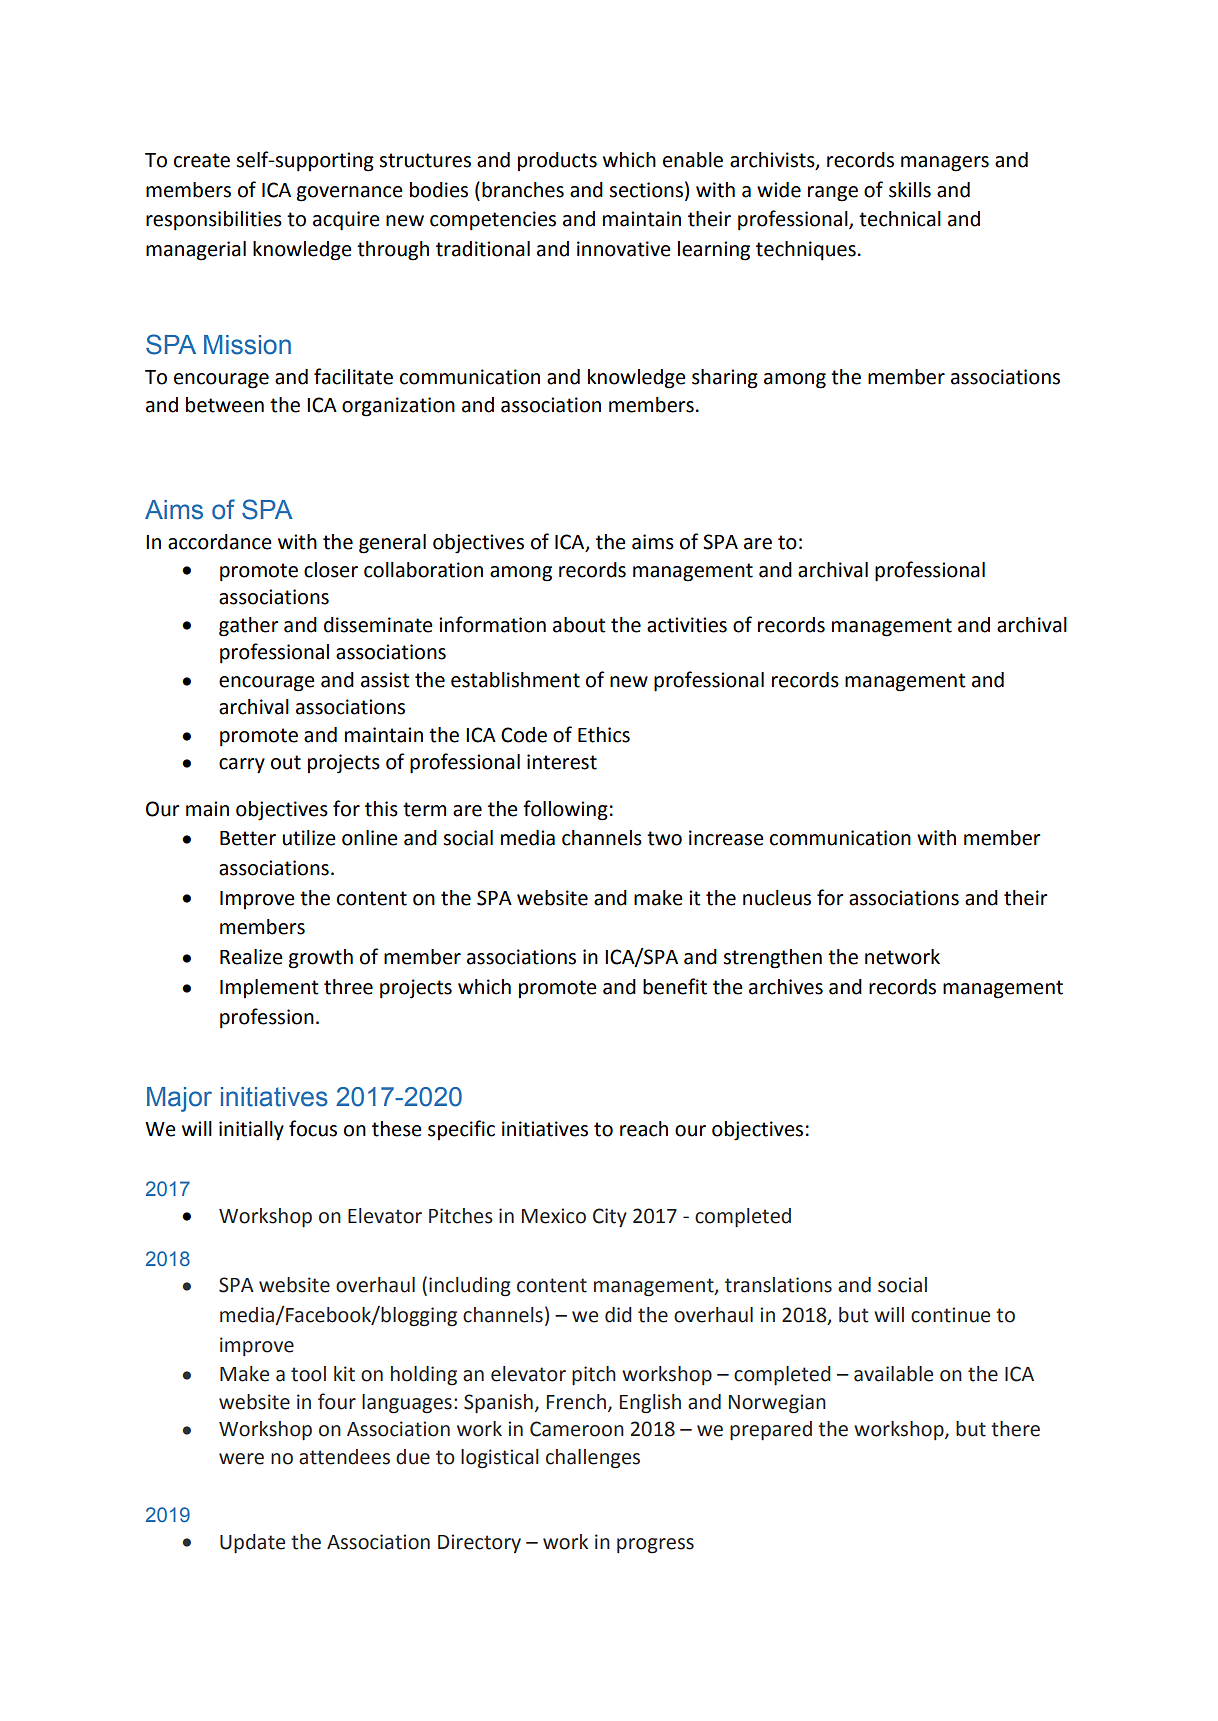 This document has height=1721, width=1218. I want to click on benefit, so click(675, 986).
